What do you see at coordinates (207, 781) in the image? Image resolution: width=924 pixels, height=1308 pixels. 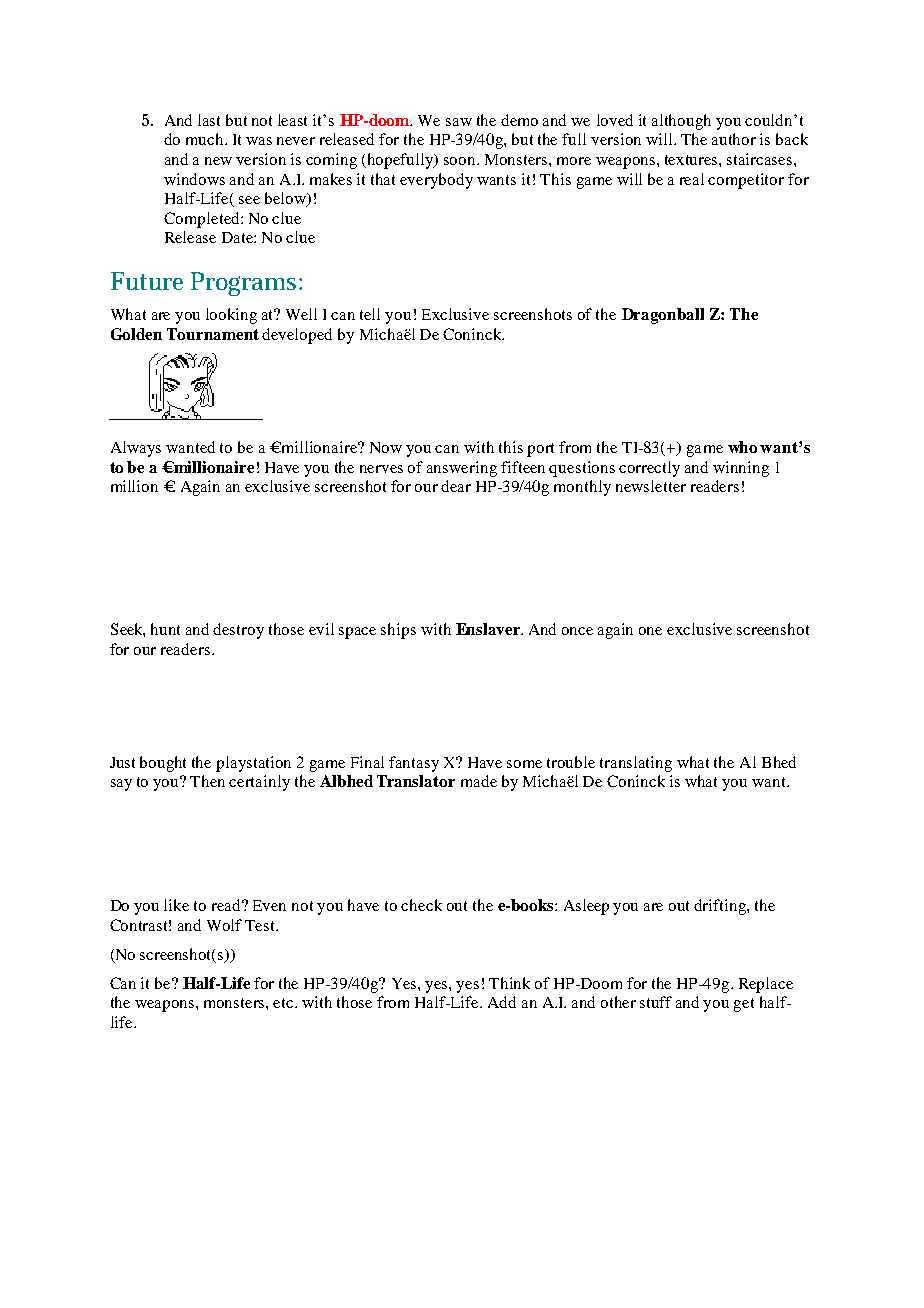 I see `Then` at bounding box center [207, 781].
